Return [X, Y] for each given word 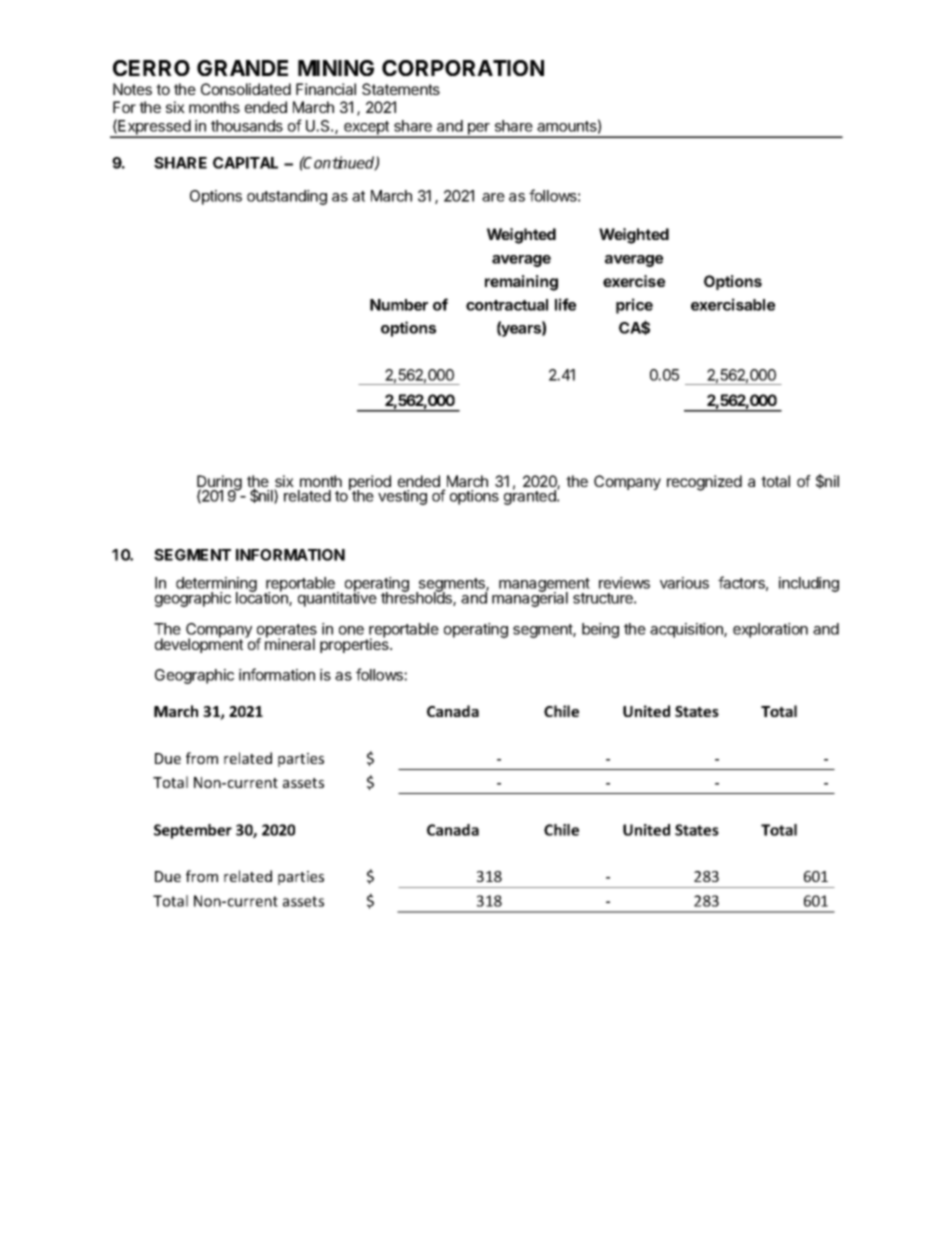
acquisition [687, 630]
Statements [401, 89]
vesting [402, 497]
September [193, 831]
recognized [704, 483]
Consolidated [246, 89]
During [219, 484]
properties [355, 644]
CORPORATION [463, 68]
